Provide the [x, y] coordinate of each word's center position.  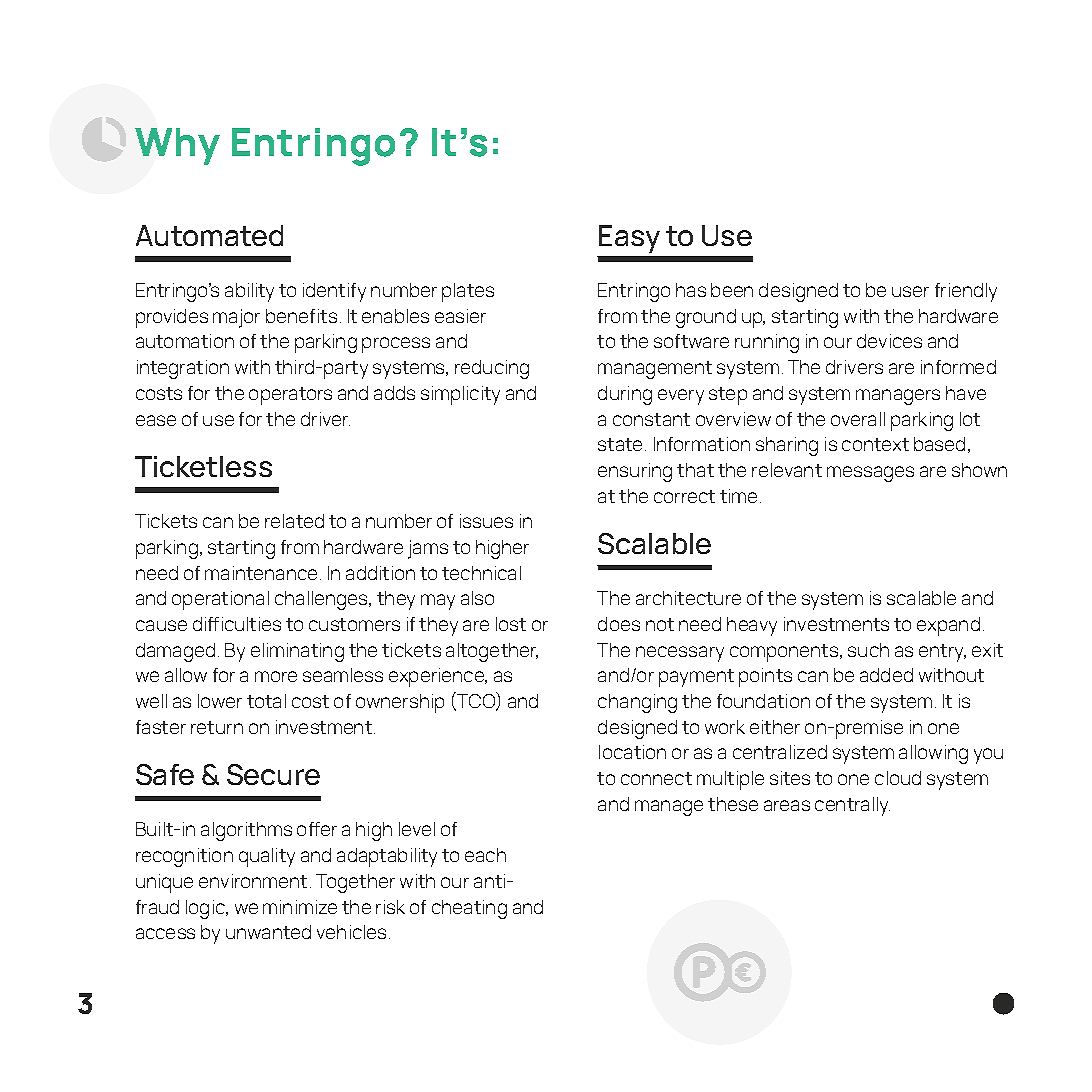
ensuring [635, 472]
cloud [898, 778]
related [294, 521]
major [236, 318]
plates [468, 292]
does [619, 624]
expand [948, 626]
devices [889, 341]
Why [177, 146]
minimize [300, 907]
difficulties [237, 624]
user [910, 291]
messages [870, 474]
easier [460, 316]
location [632, 752]
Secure [273, 774]
